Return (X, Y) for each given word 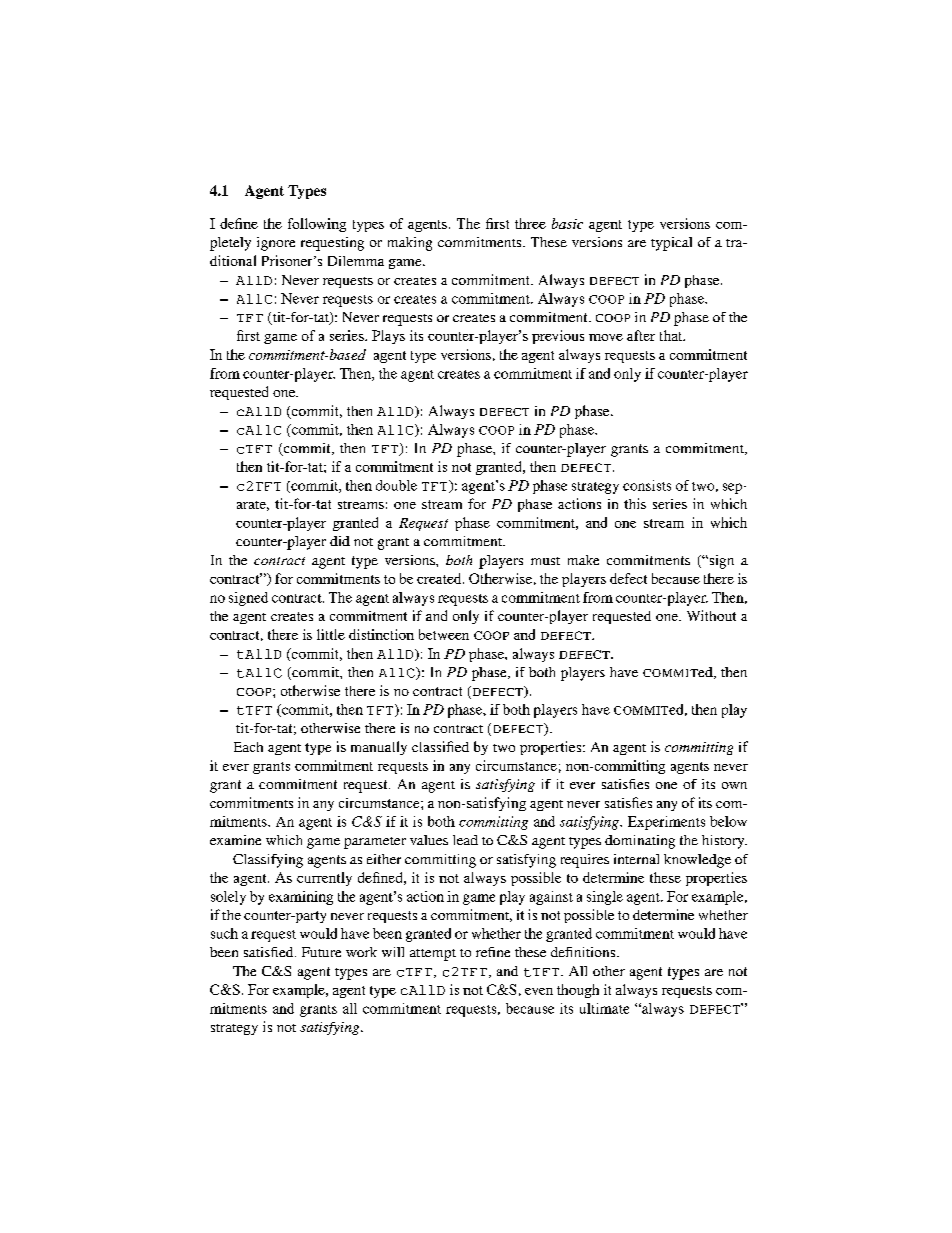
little (331, 634)
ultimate (604, 1008)
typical (671, 244)
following (317, 225)
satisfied (270, 952)
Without (711, 615)
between (444, 634)
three (530, 223)
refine (493, 952)
